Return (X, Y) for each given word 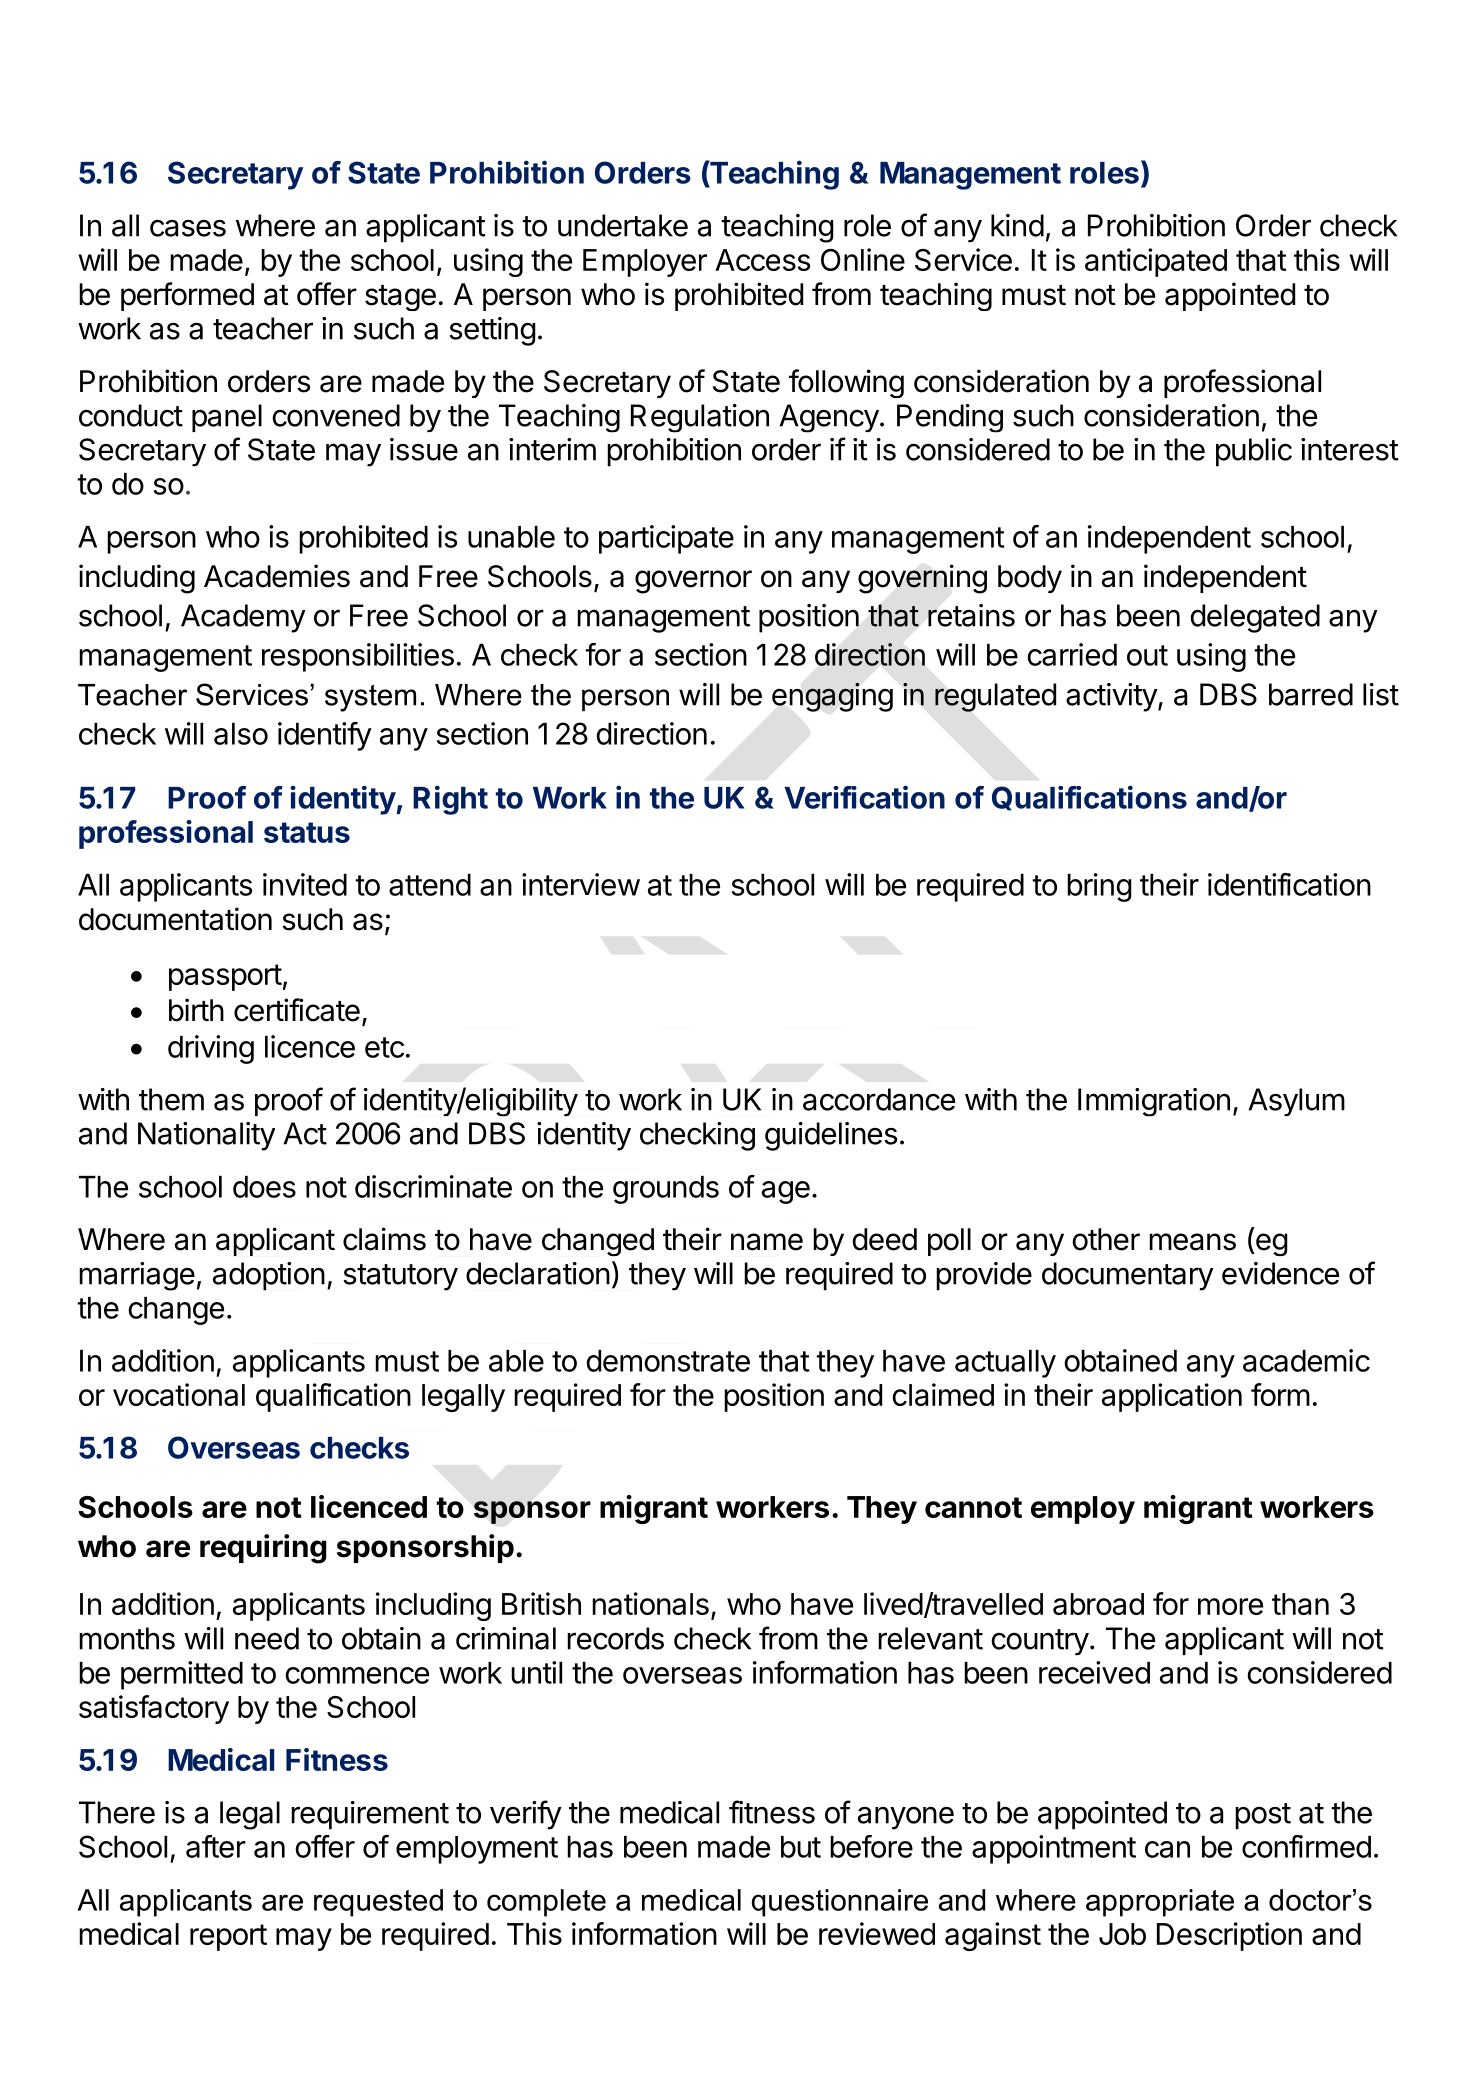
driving (211, 1049)
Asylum (1296, 1102)
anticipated (1156, 262)
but (801, 1847)
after (216, 1846)
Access (762, 260)
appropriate (1160, 1903)
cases (188, 228)
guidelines (831, 1136)
